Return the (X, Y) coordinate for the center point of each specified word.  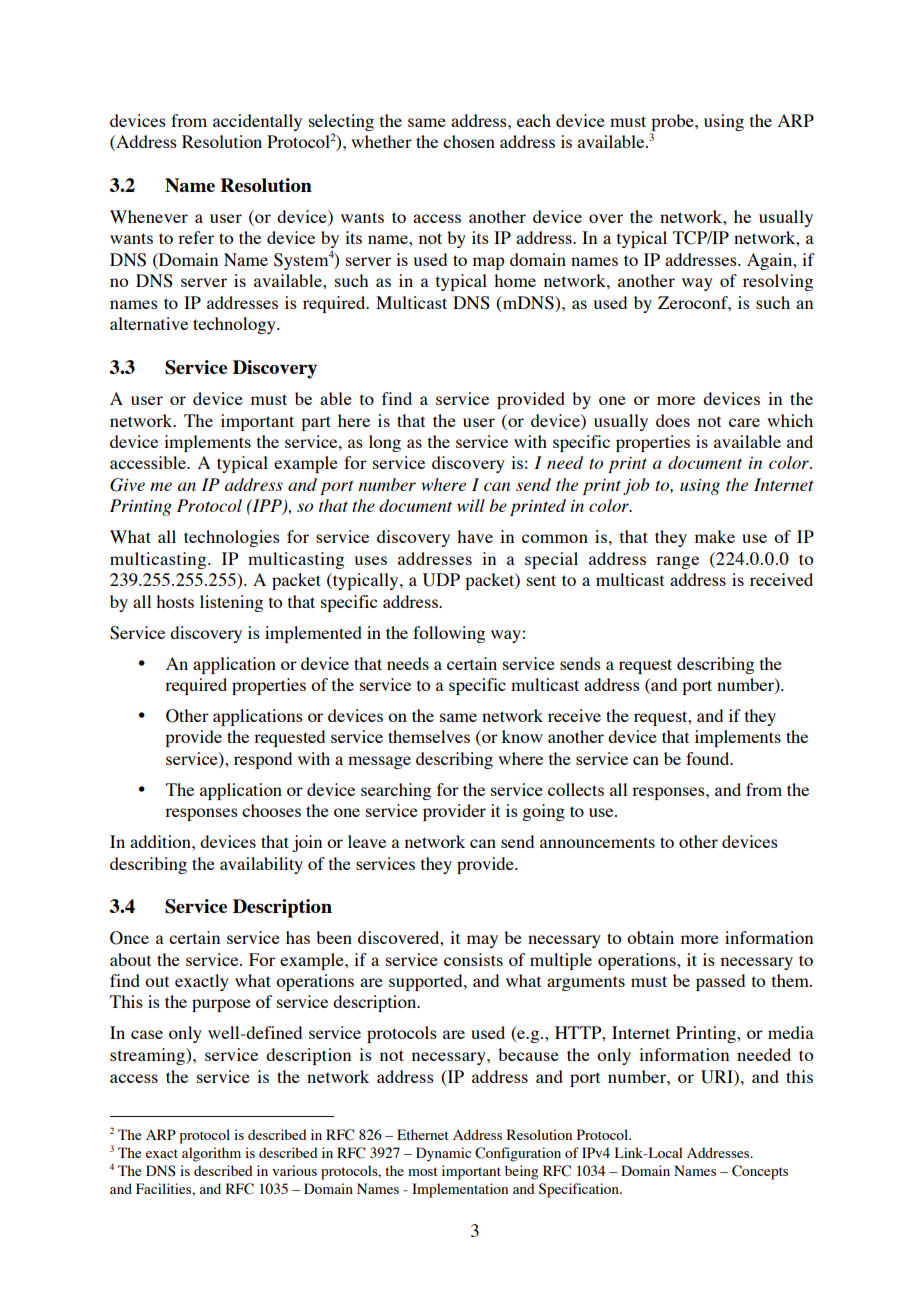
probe (673, 122)
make (715, 536)
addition (161, 841)
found (709, 758)
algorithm (211, 1154)
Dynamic (443, 1154)
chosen (469, 141)
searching (396, 791)
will (471, 505)
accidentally (257, 122)
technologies (232, 538)
